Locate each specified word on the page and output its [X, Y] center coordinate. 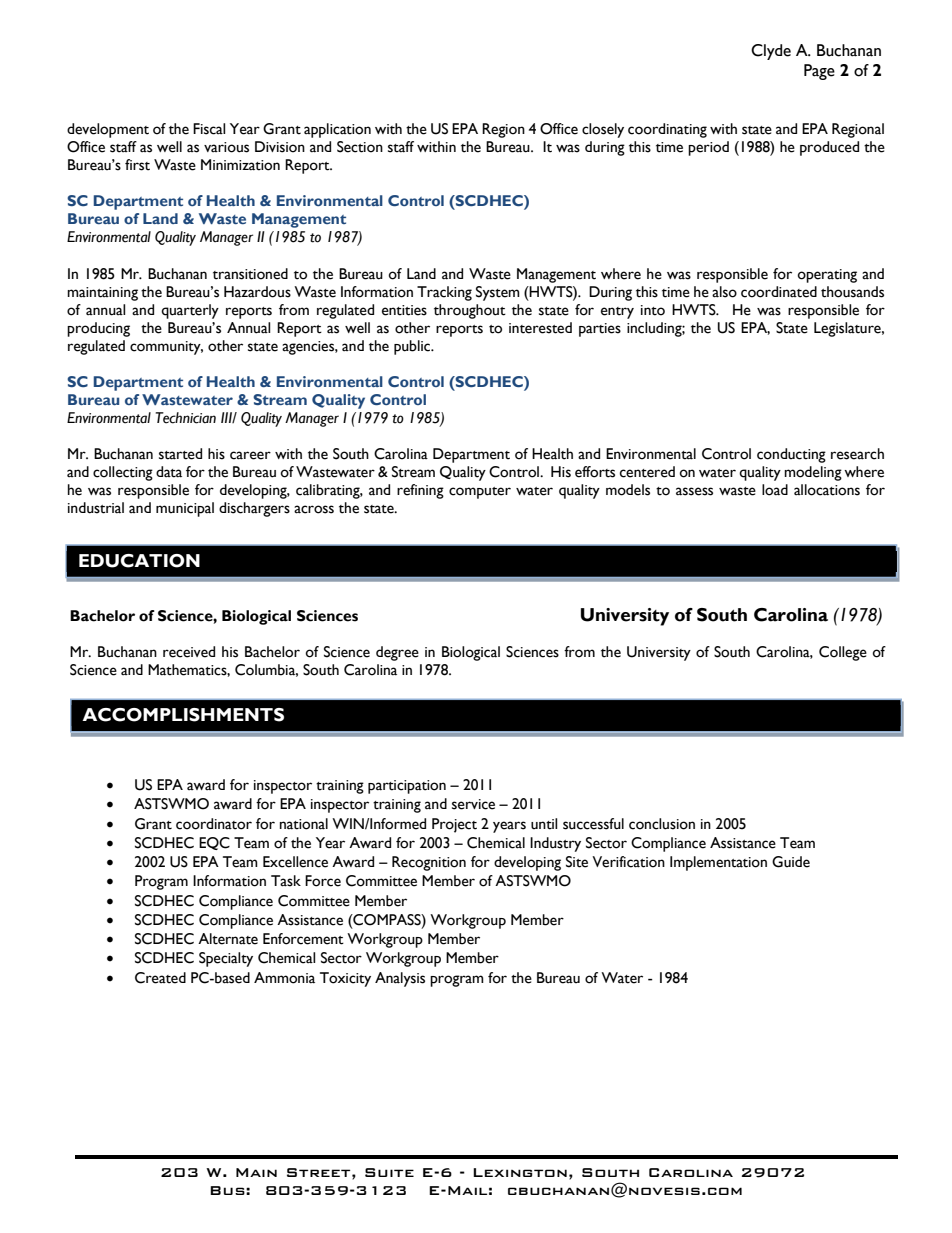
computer [480, 493]
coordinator [214, 824]
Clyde [771, 52]
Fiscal [209, 129]
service [473, 804]
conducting [791, 455]
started [180, 454]
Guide [791, 862]
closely [603, 130]
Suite [389, 1172]
